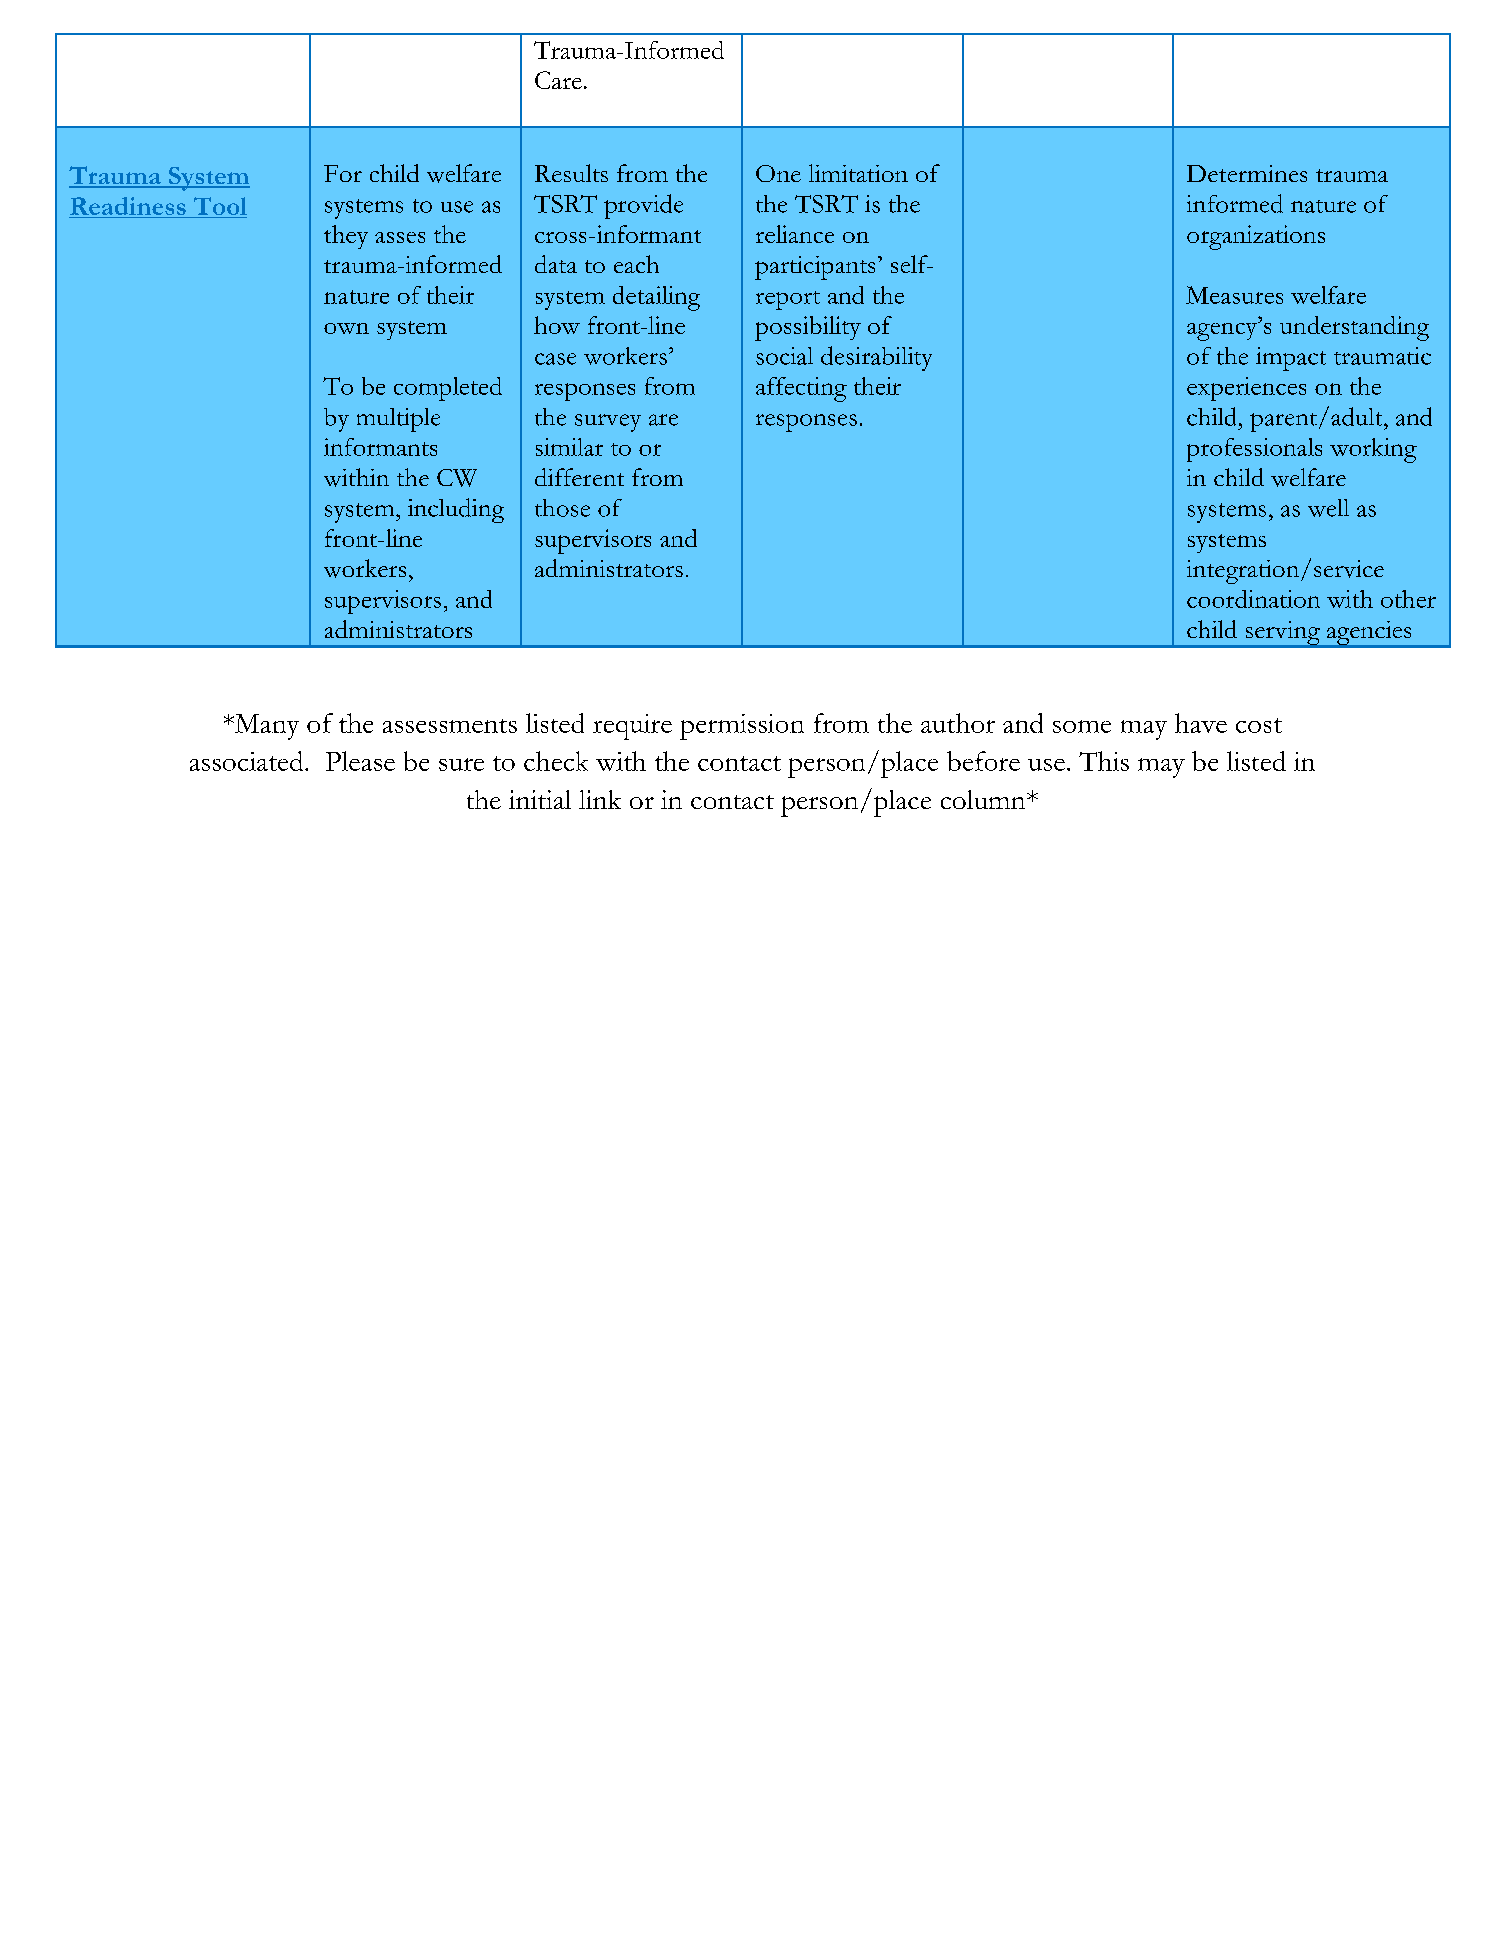 This document has height=1946, width=1504. What do you see at coordinates (742, 727) in the document?
I see `permission` at bounding box center [742, 727].
